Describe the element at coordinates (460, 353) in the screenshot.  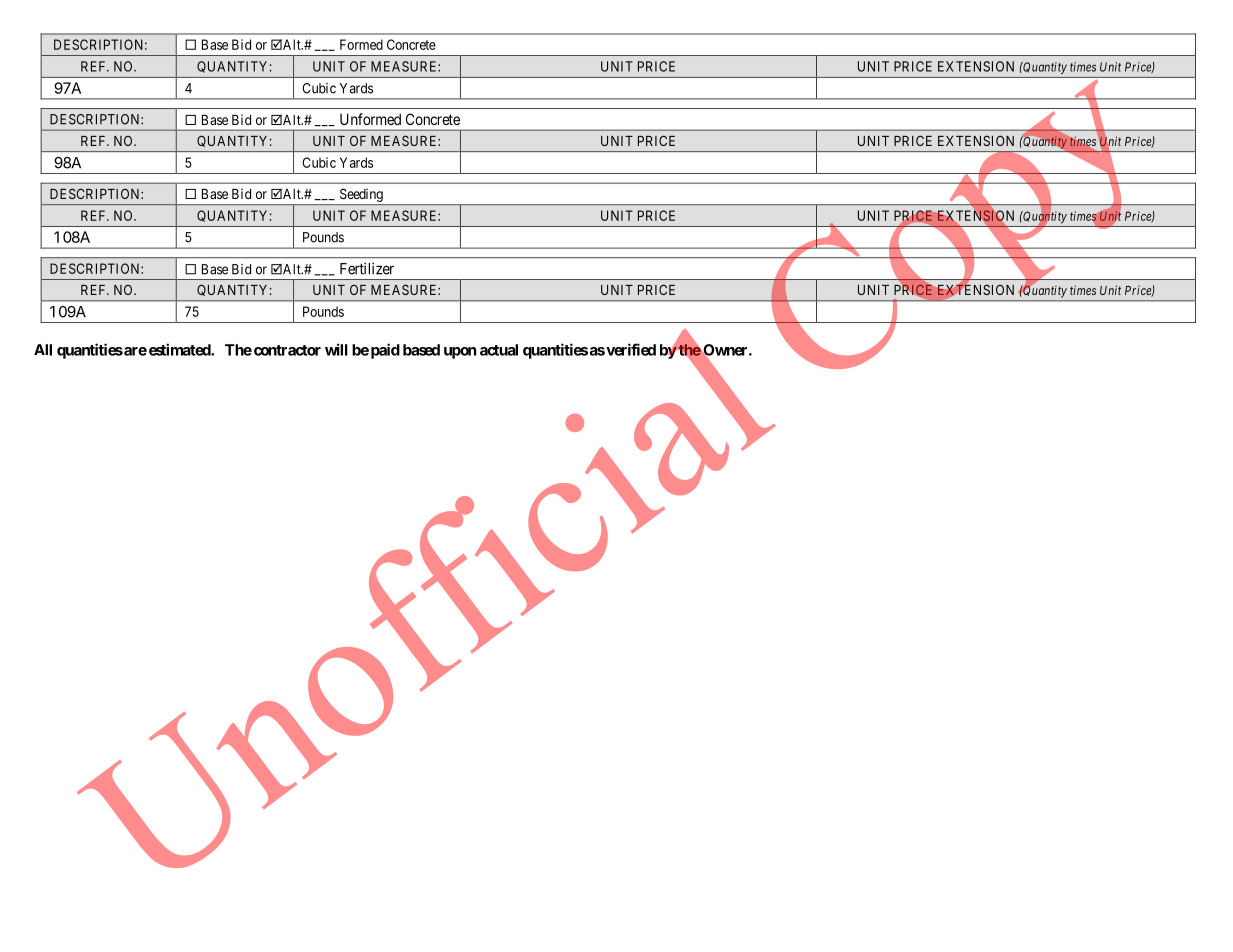
I see `upon` at that location.
